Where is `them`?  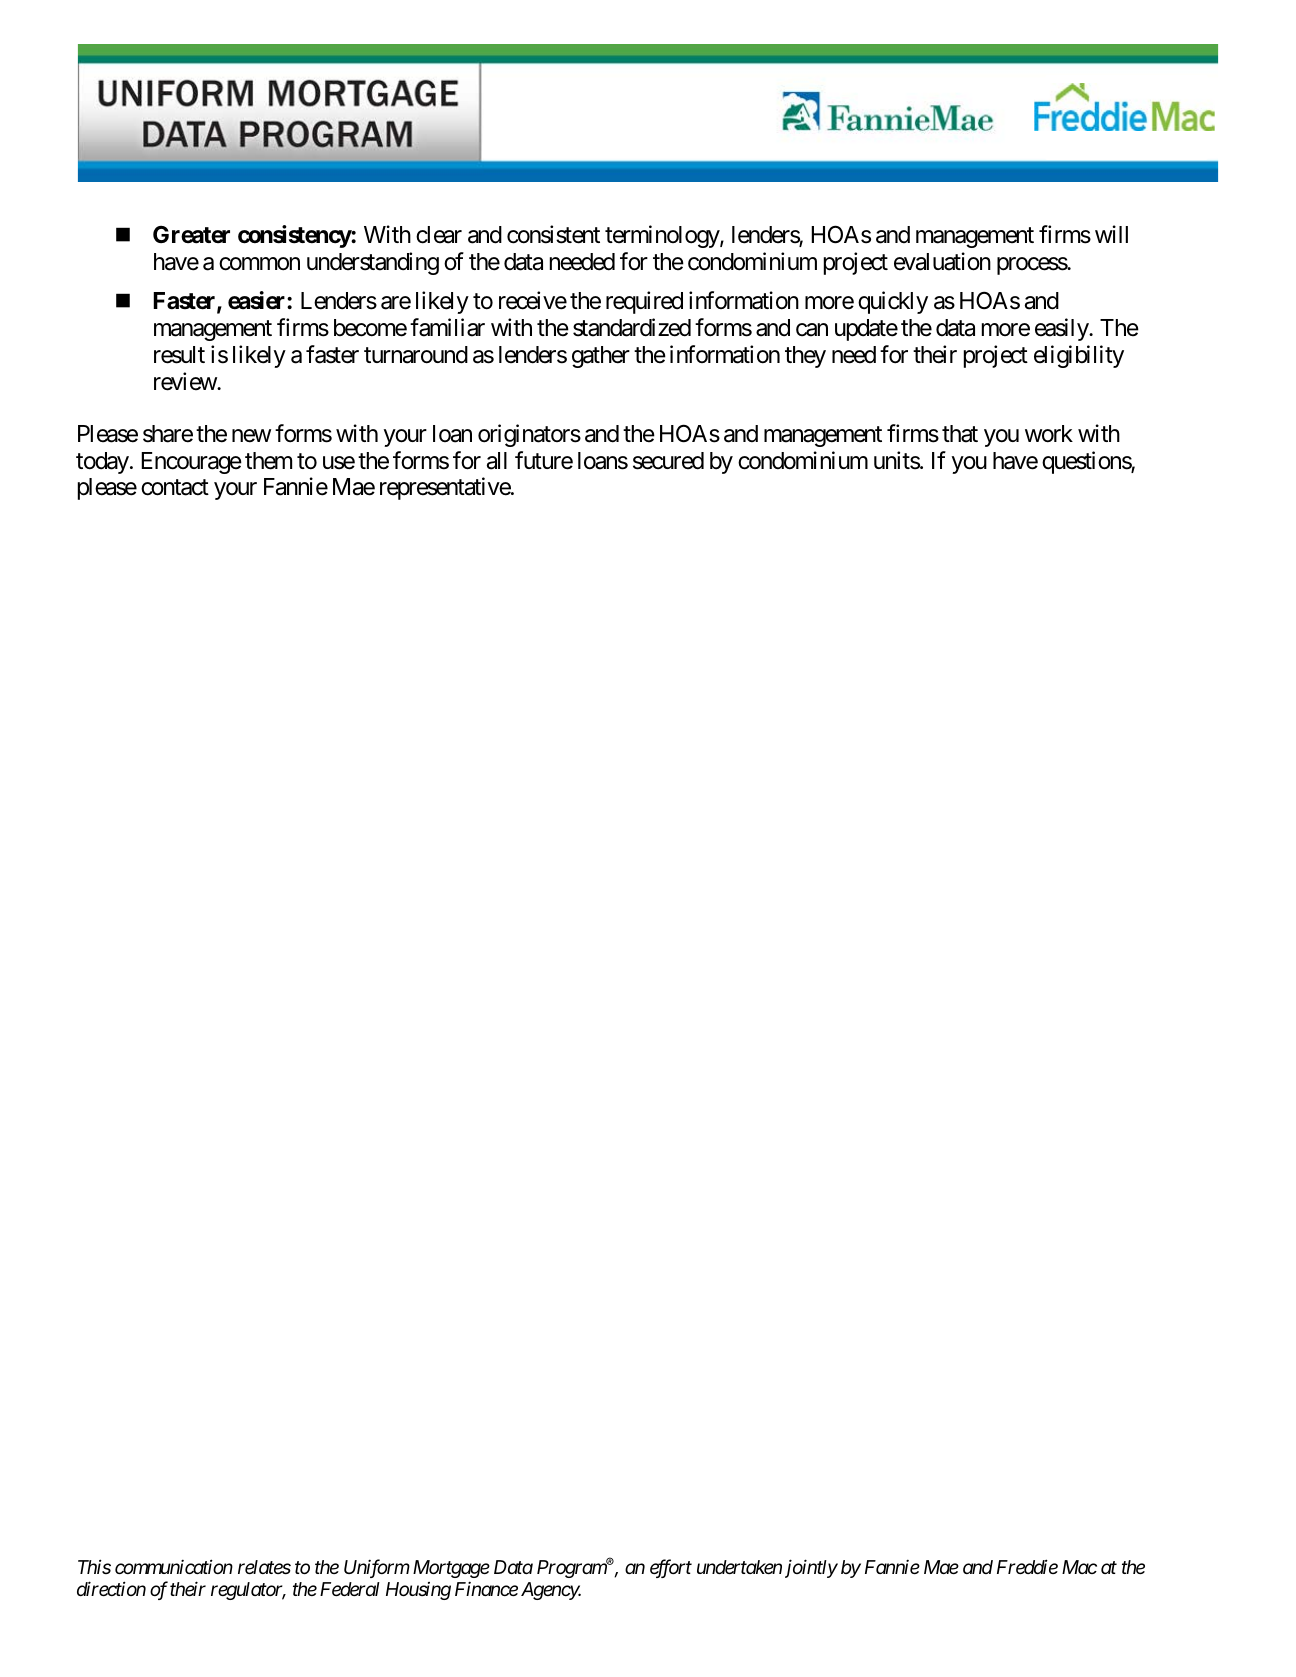 them is located at coordinates (268, 461).
